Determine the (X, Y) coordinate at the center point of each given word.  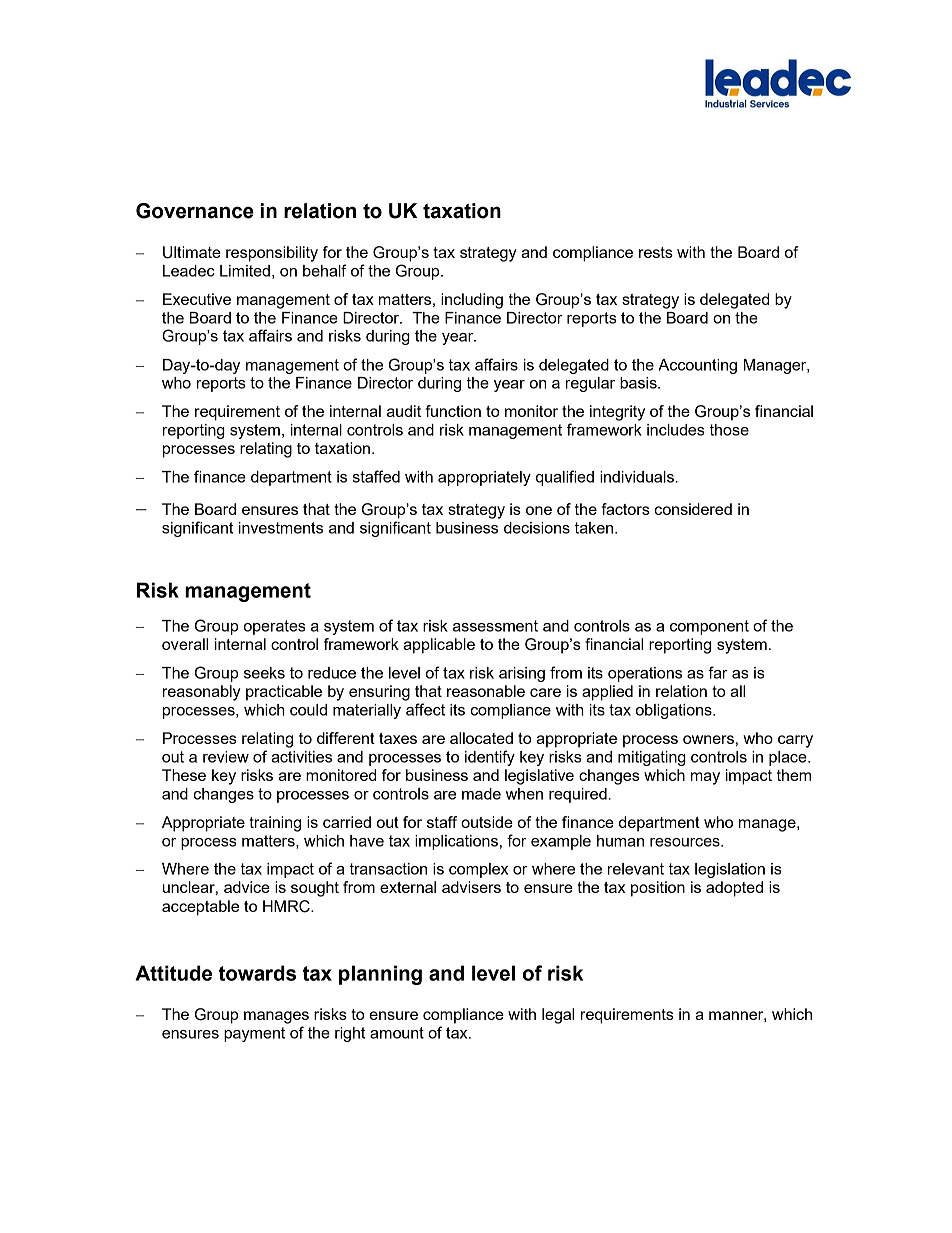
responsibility (272, 254)
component (709, 627)
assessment (495, 626)
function (453, 411)
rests (656, 252)
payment (254, 1034)
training (275, 824)
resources (686, 842)
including (472, 301)
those (729, 430)
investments (281, 528)
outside (487, 822)
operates (275, 627)
